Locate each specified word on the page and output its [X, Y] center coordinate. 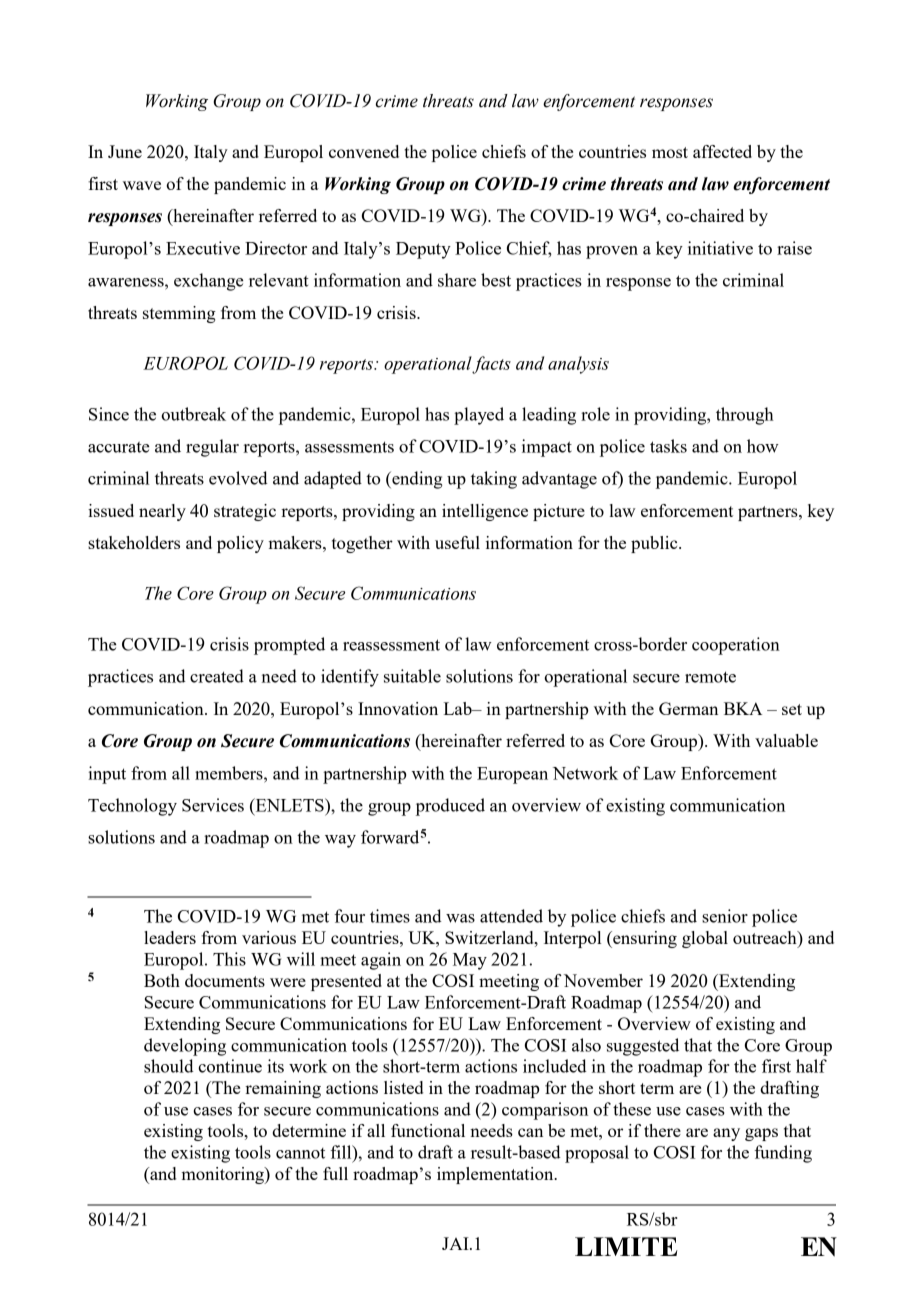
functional [428, 1130]
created [217, 676]
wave [142, 185]
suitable [412, 676]
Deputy [423, 250]
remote [710, 677]
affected [722, 151]
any [726, 1134]
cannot [300, 1153]
